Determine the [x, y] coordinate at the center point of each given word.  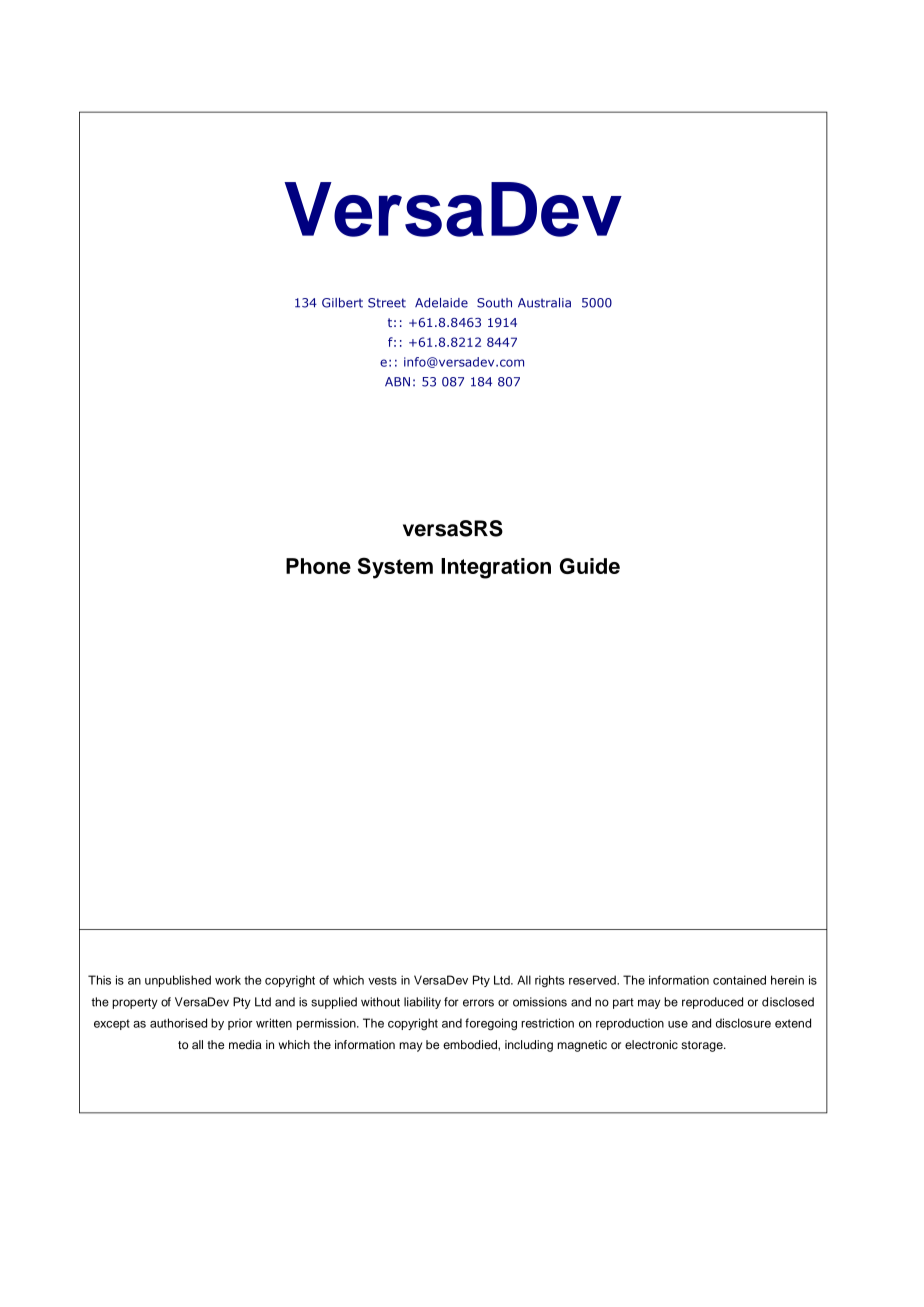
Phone [318, 566]
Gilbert [342, 303]
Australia [544, 303]
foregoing [491, 1024]
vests [382, 980]
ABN [397, 382]
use [678, 1024]
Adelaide [441, 303]
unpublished [178, 981]
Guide [590, 566]
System [395, 568]
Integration [496, 568]
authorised [178, 1023]
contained [739, 980]
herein [787, 980]
